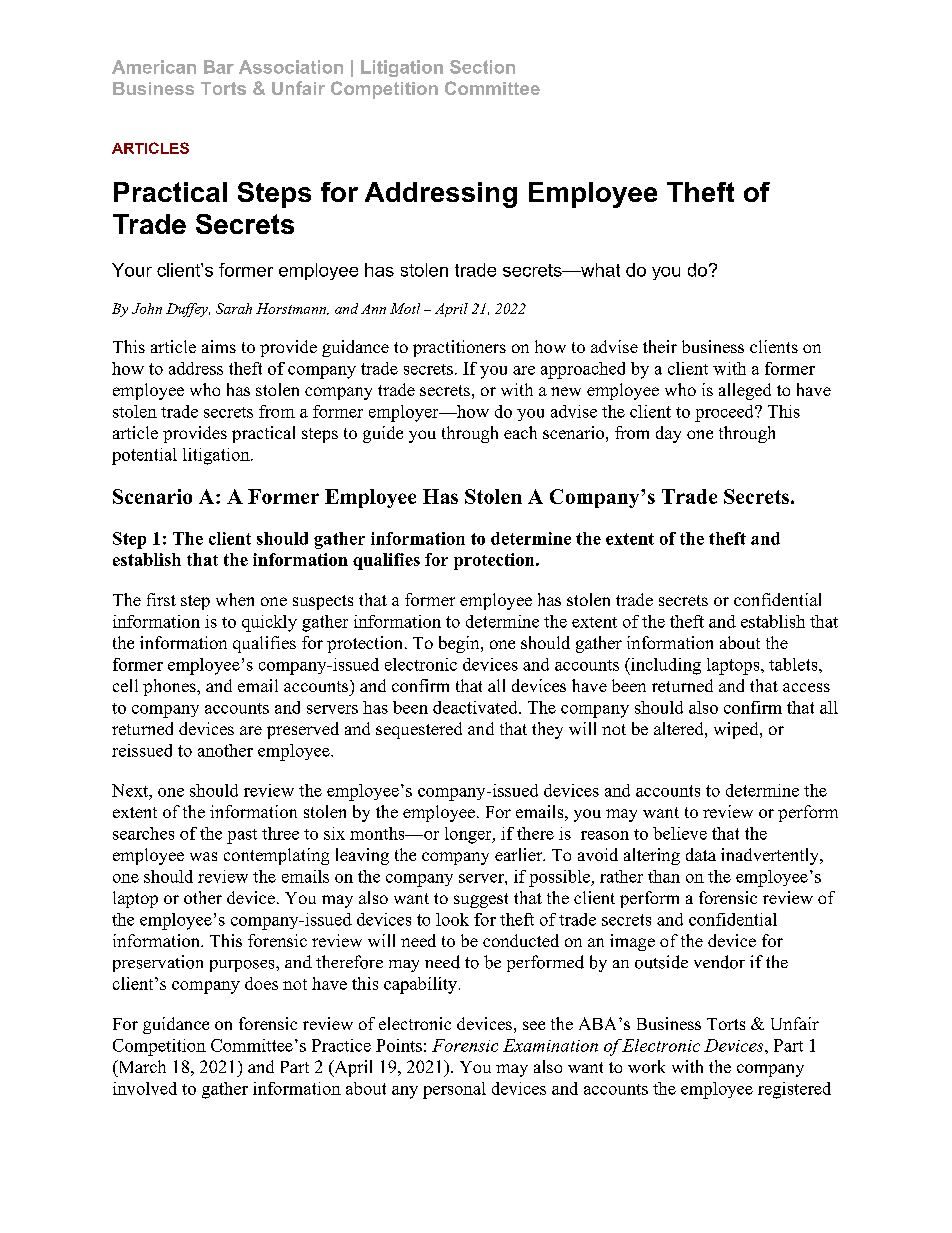 The image size is (952, 1233). What do you see at coordinates (141, 1066) in the page?
I see `March` at bounding box center [141, 1066].
